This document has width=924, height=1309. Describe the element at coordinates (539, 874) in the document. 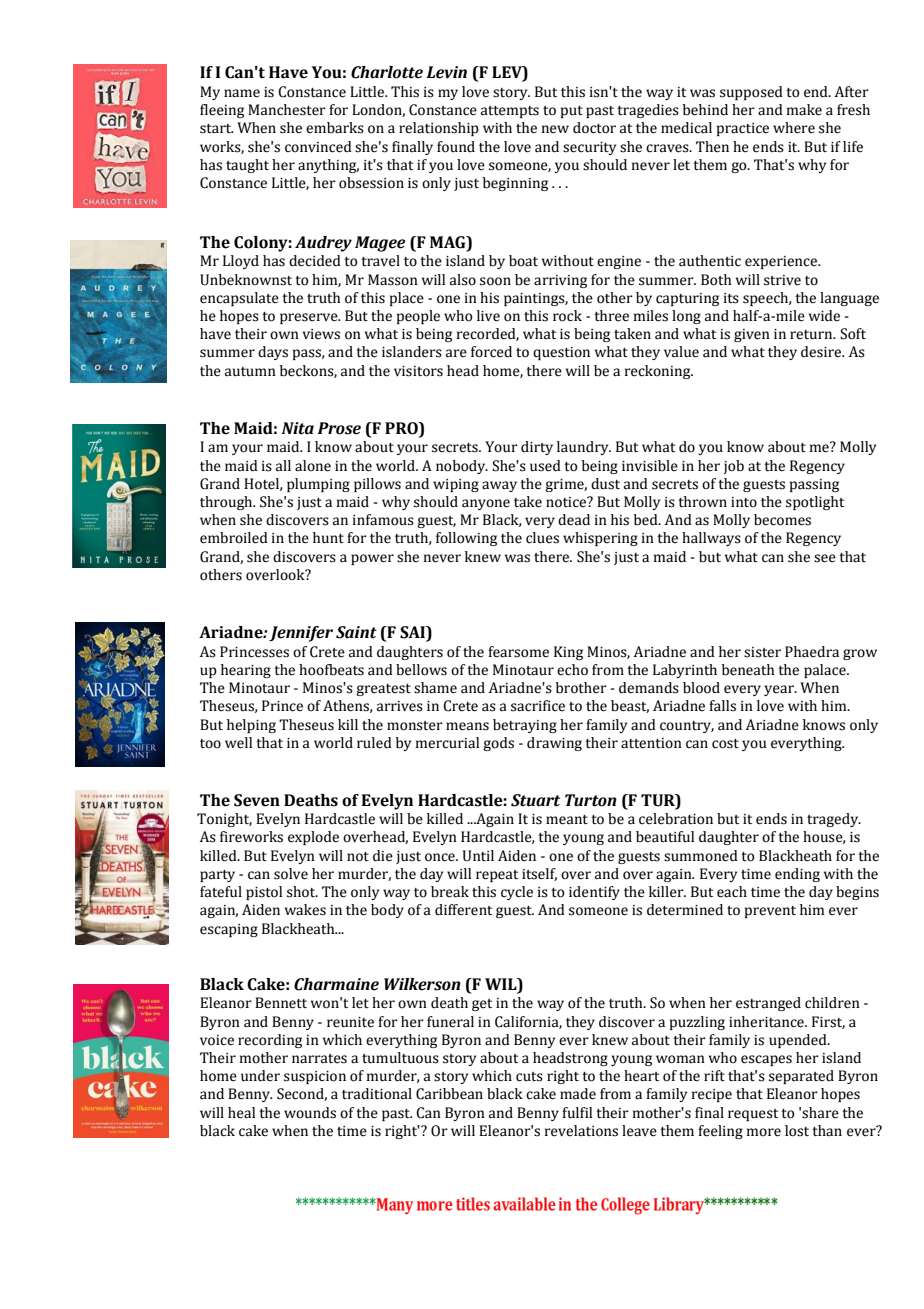

I see `itself` at that location.
